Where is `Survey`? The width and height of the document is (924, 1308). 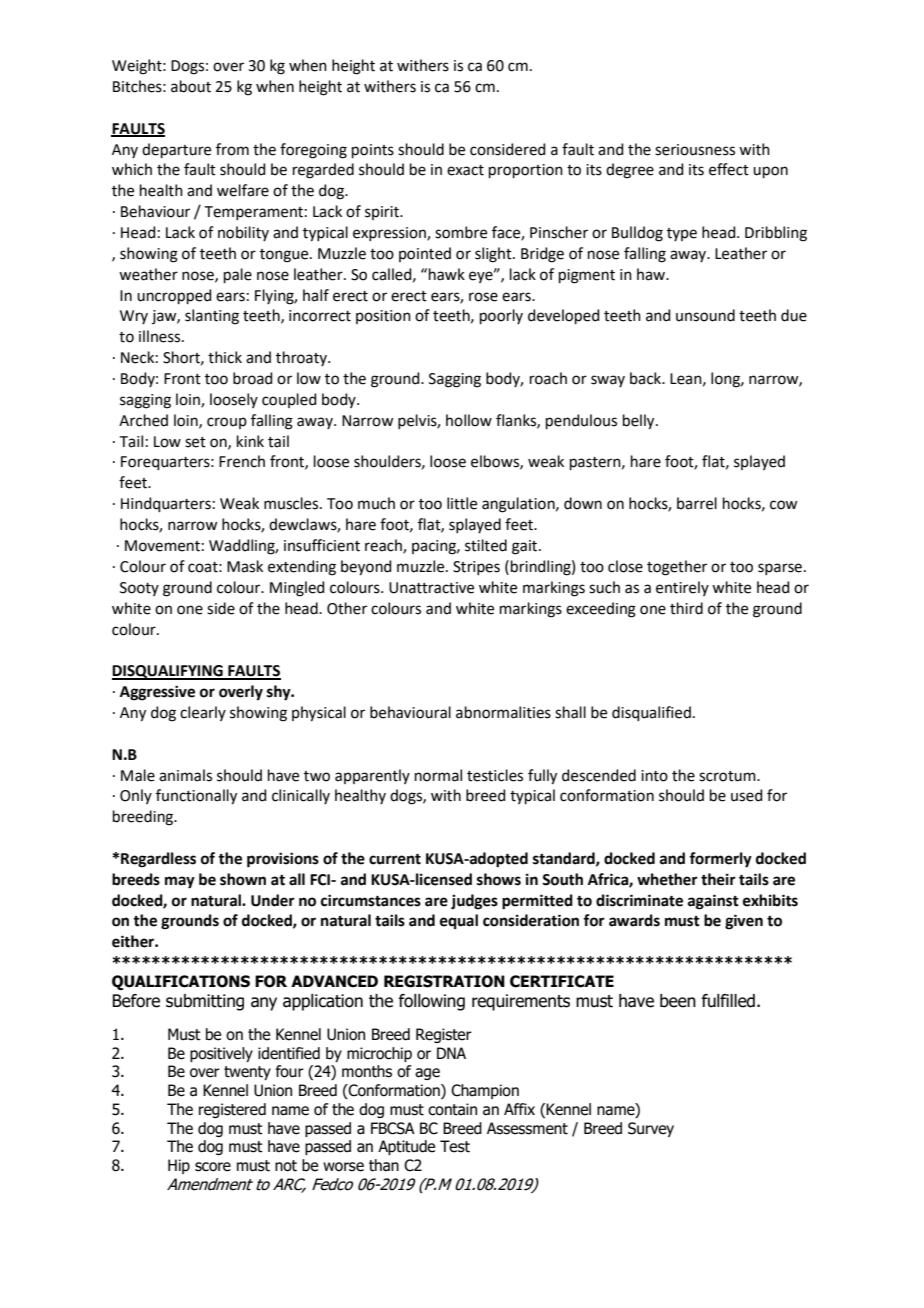 Survey is located at coordinates (651, 1129).
